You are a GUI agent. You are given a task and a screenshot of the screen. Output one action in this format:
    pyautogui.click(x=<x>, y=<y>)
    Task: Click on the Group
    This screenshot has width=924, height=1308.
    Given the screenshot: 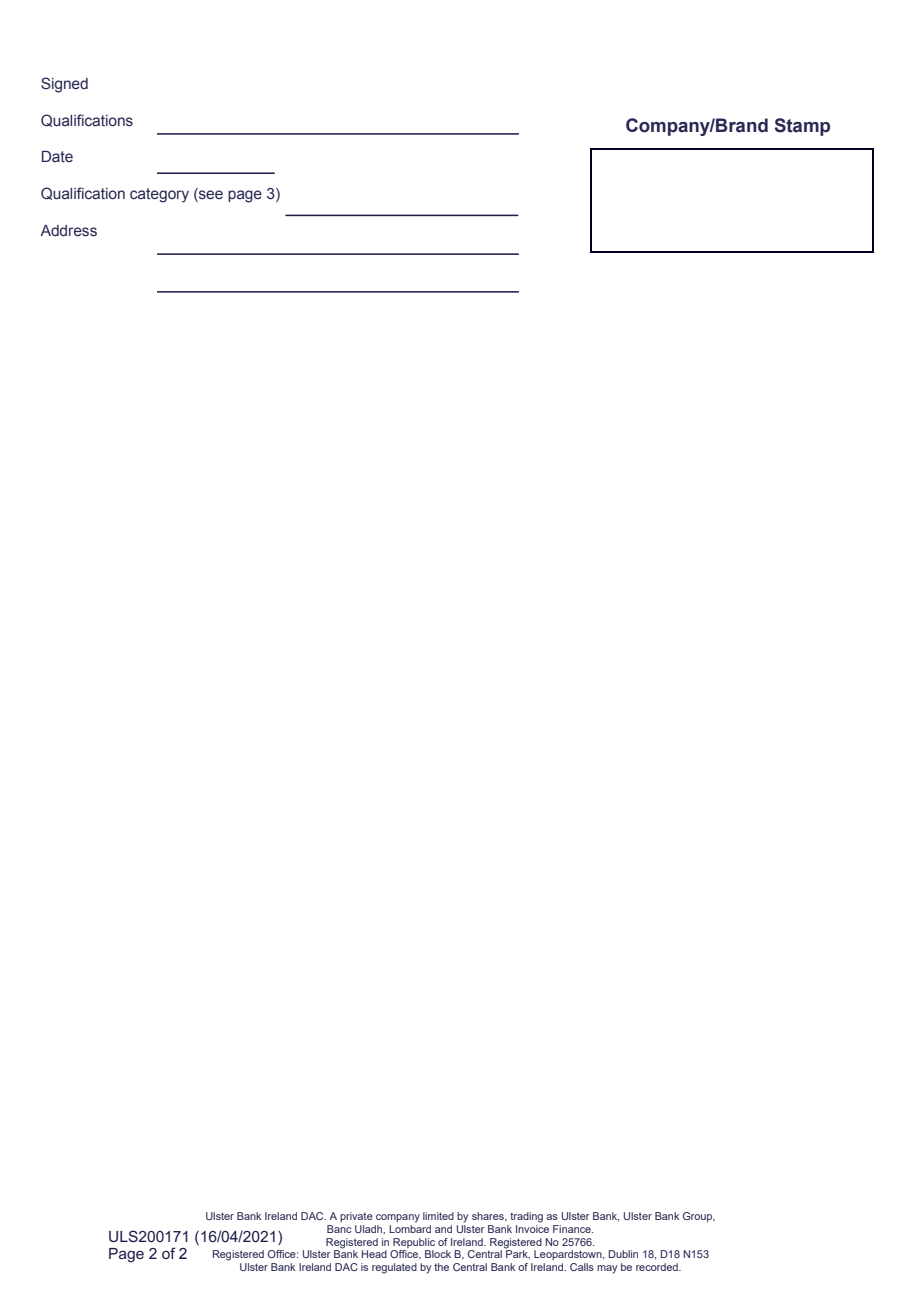 What is the action you would take?
    pyautogui.click(x=699, y=1217)
